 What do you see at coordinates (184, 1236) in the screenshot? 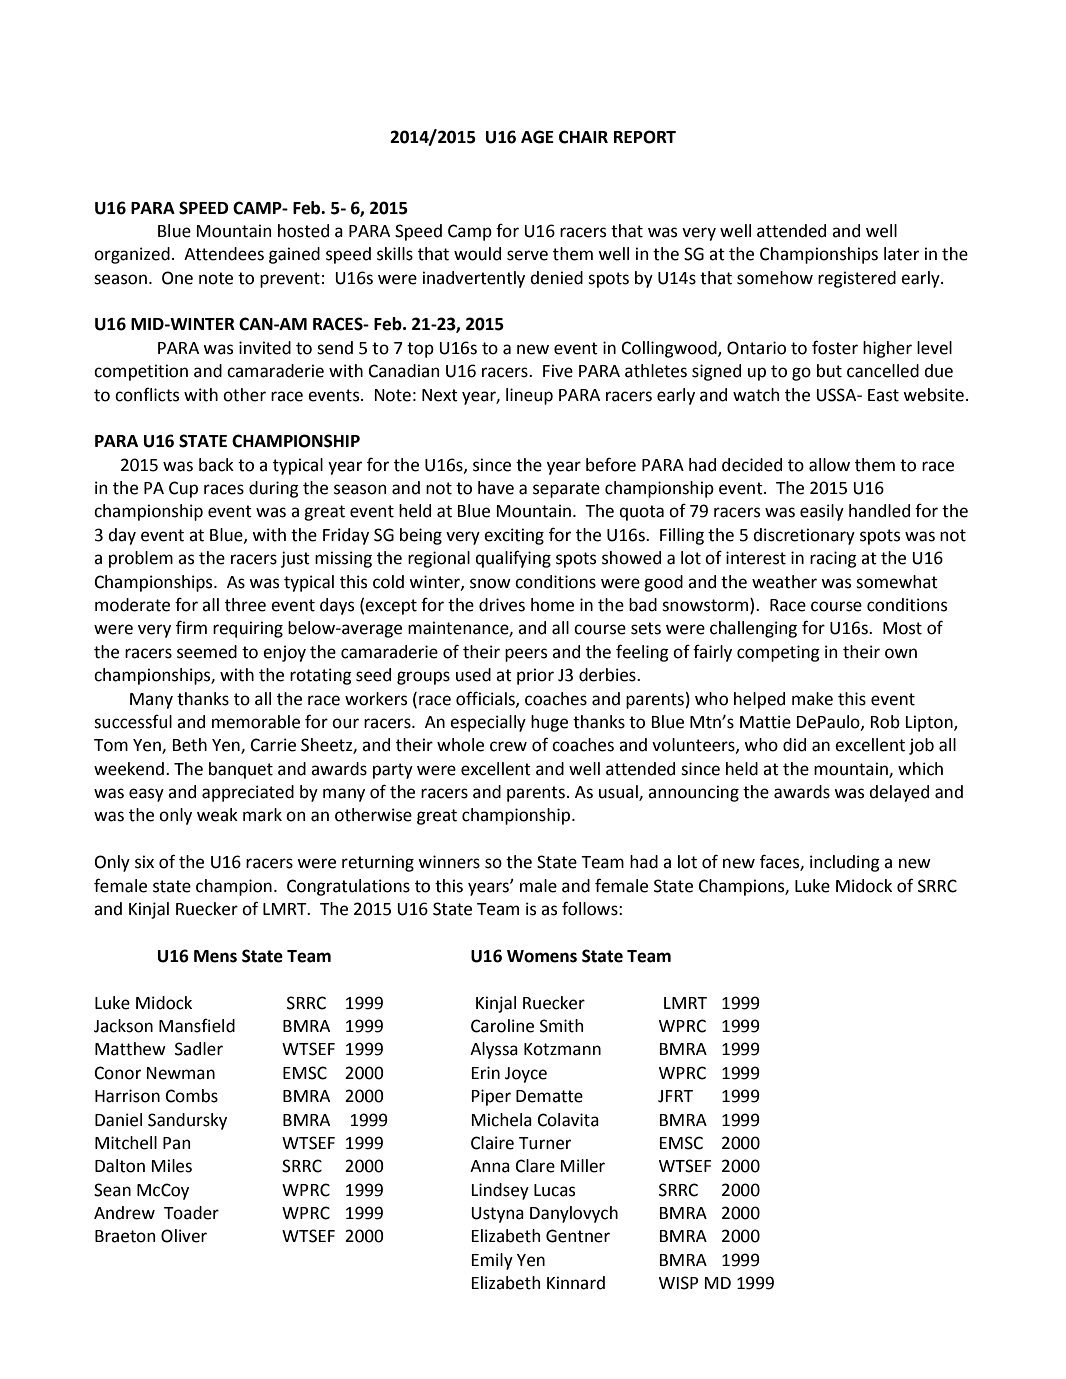
I see `Oliver` at bounding box center [184, 1236].
